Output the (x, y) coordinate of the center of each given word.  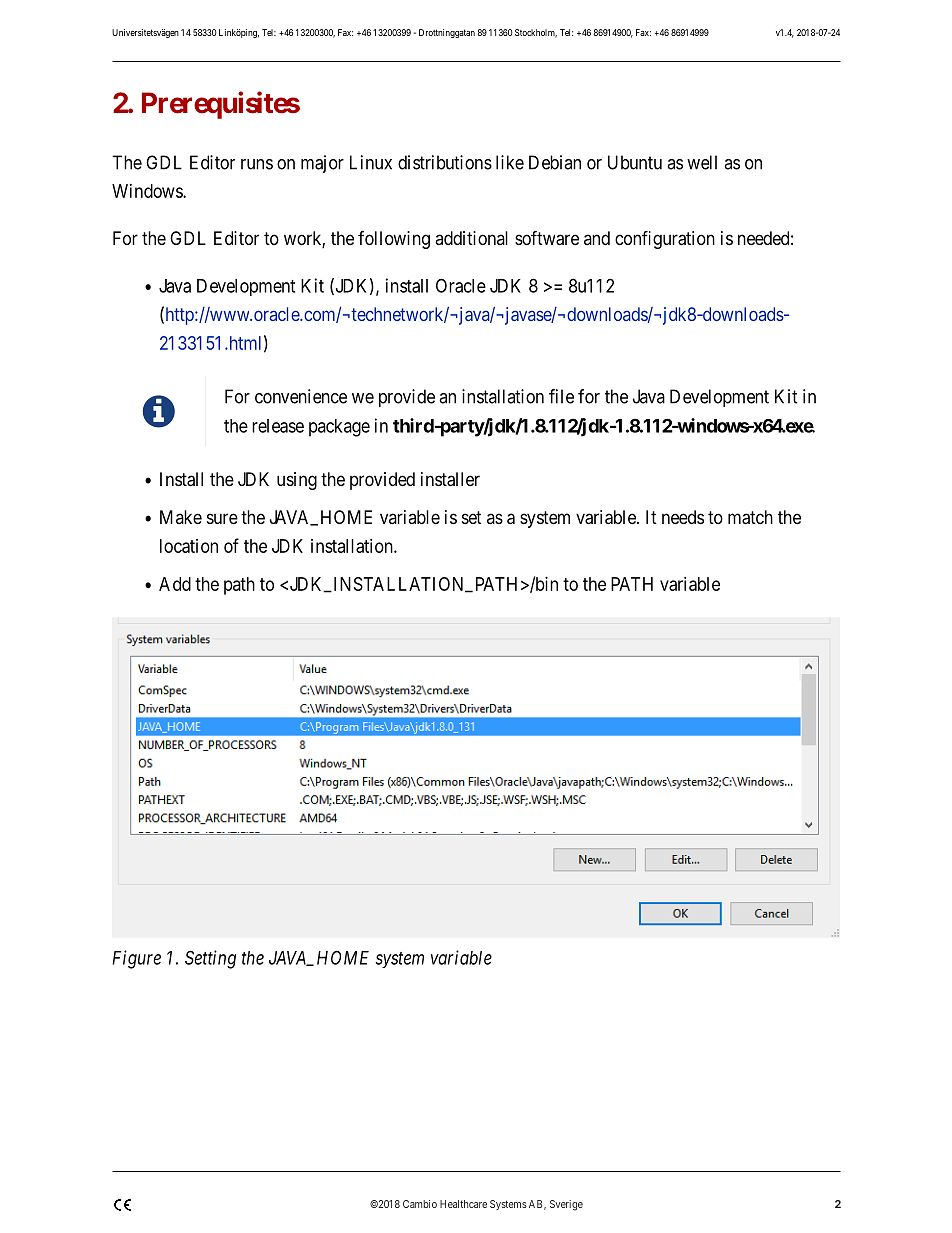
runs (257, 164)
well (702, 162)
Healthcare (463, 1204)
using (297, 481)
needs (683, 517)
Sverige (566, 1205)
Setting (210, 959)
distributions (445, 162)
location (189, 546)
